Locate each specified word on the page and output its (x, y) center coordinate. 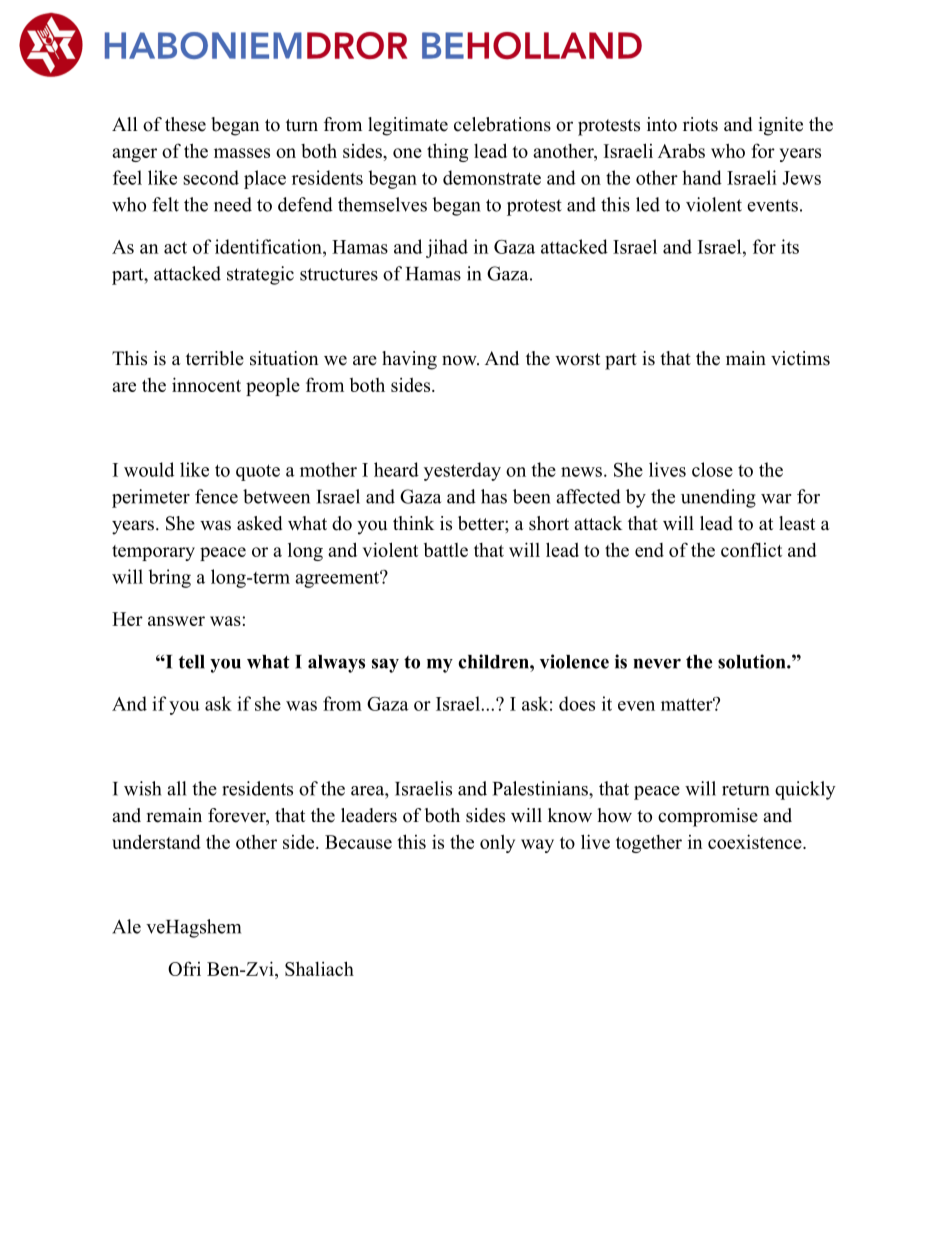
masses (242, 153)
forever (238, 816)
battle (446, 550)
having (409, 360)
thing (447, 152)
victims (800, 358)
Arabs (681, 150)
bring (169, 578)
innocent (206, 384)
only (497, 843)
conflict (751, 549)
